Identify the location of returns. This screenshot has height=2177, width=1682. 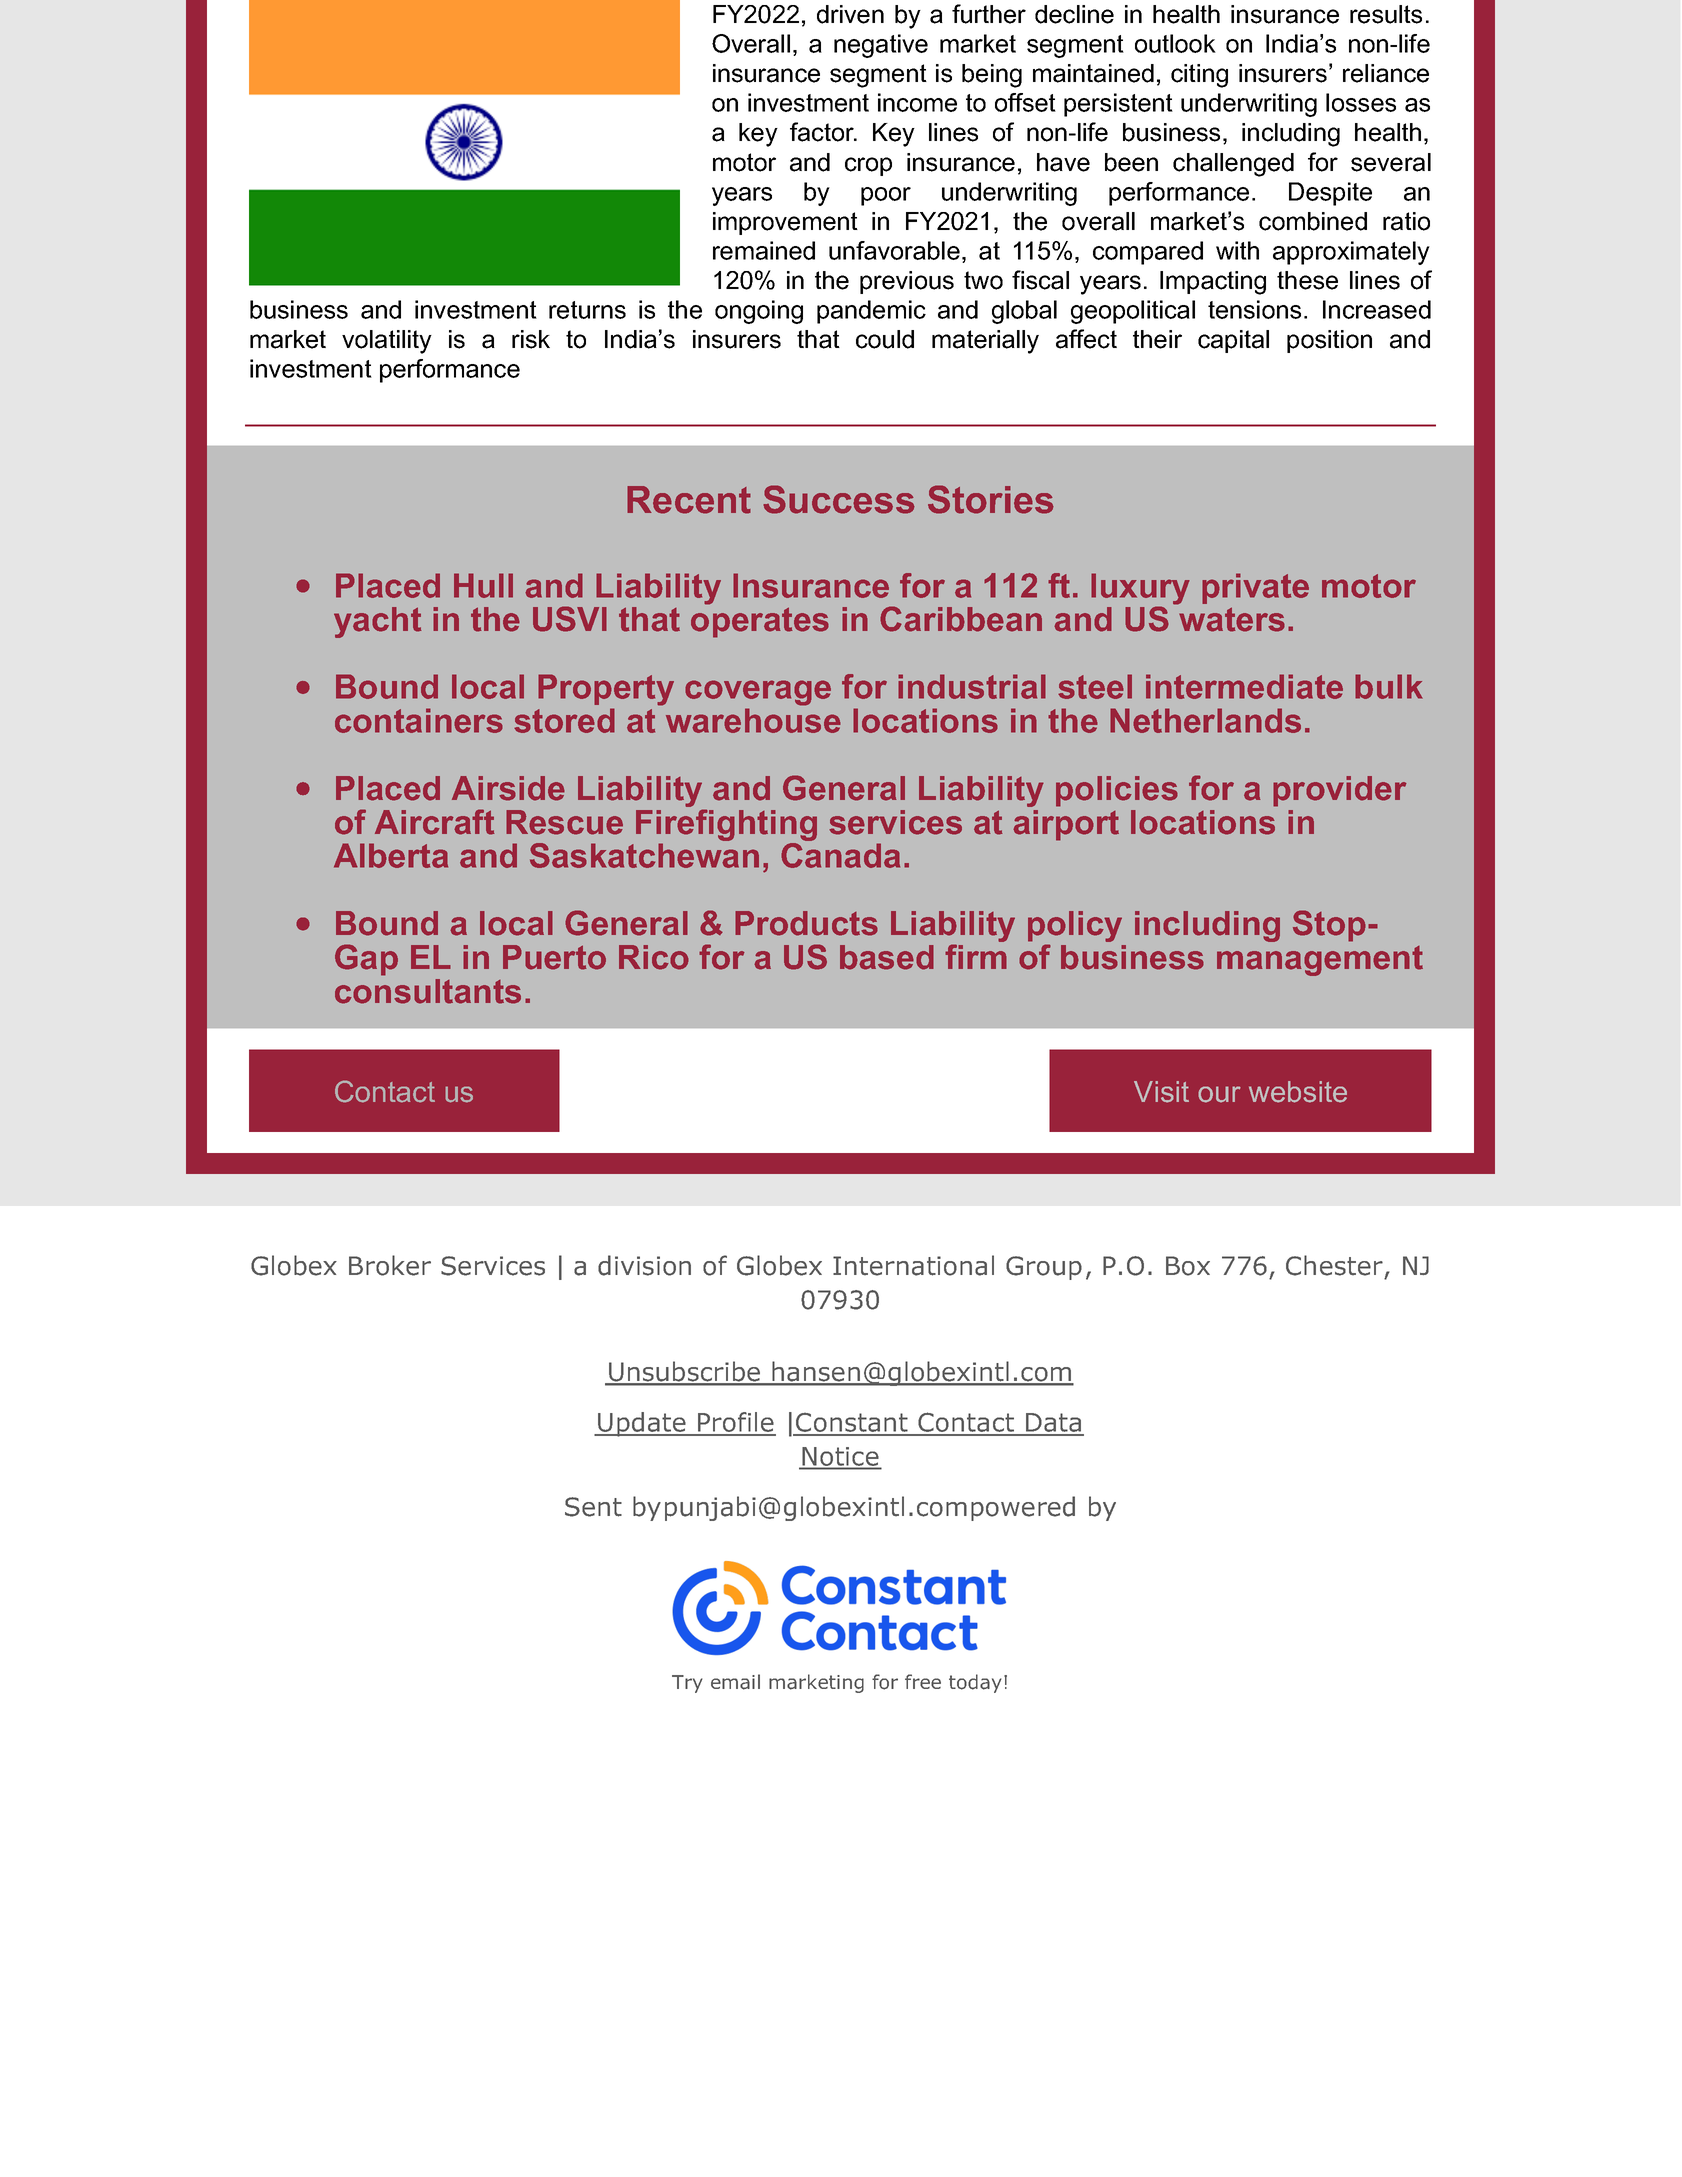
(587, 310).
